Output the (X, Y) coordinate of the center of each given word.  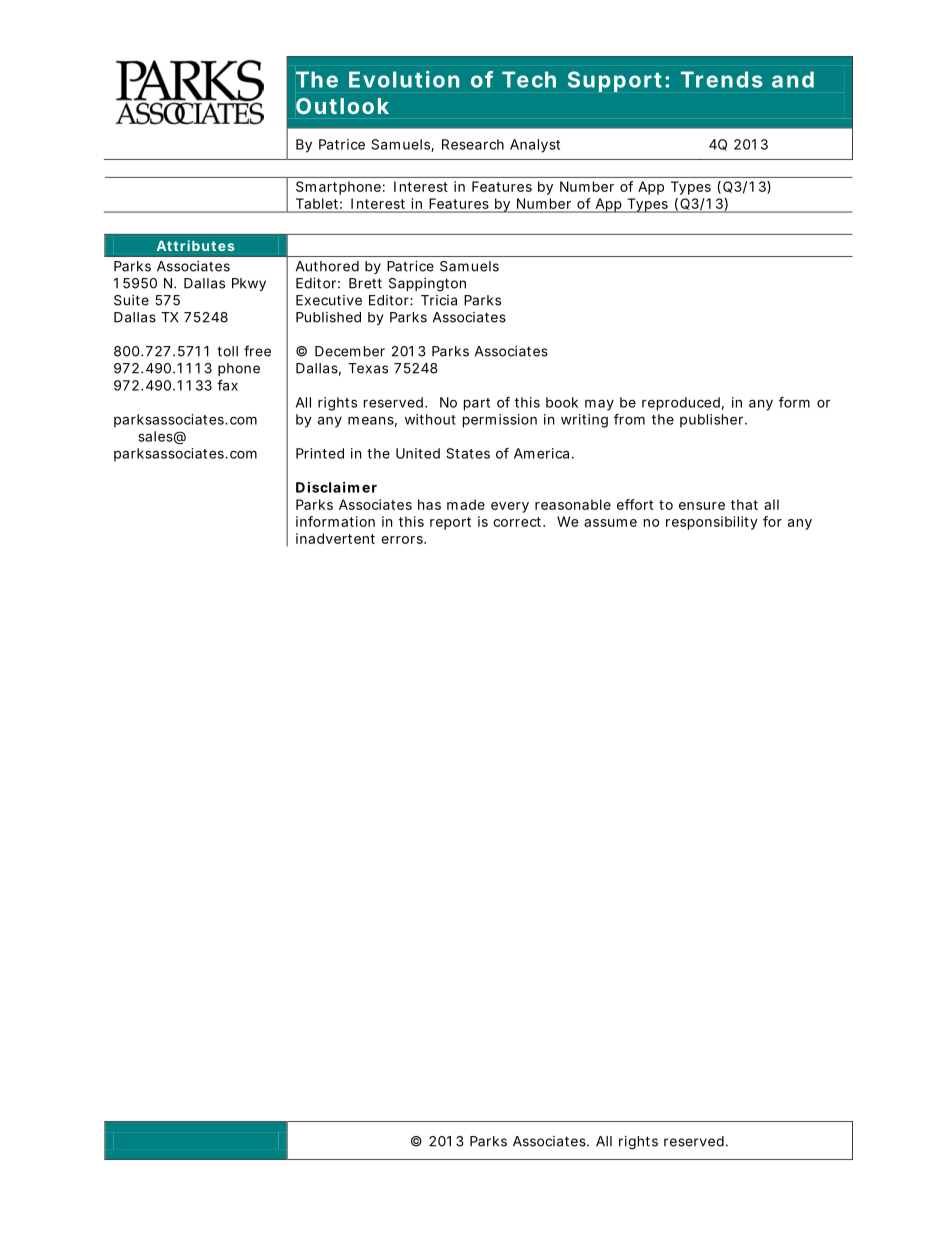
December (350, 351)
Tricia (439, 300)
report (450, 523)
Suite (131, 300)
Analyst (535, 146)
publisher (711, 421)
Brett (365, 283)
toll (227, 351)
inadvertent (335, 538)
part (477, 404)
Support (615, 81)
